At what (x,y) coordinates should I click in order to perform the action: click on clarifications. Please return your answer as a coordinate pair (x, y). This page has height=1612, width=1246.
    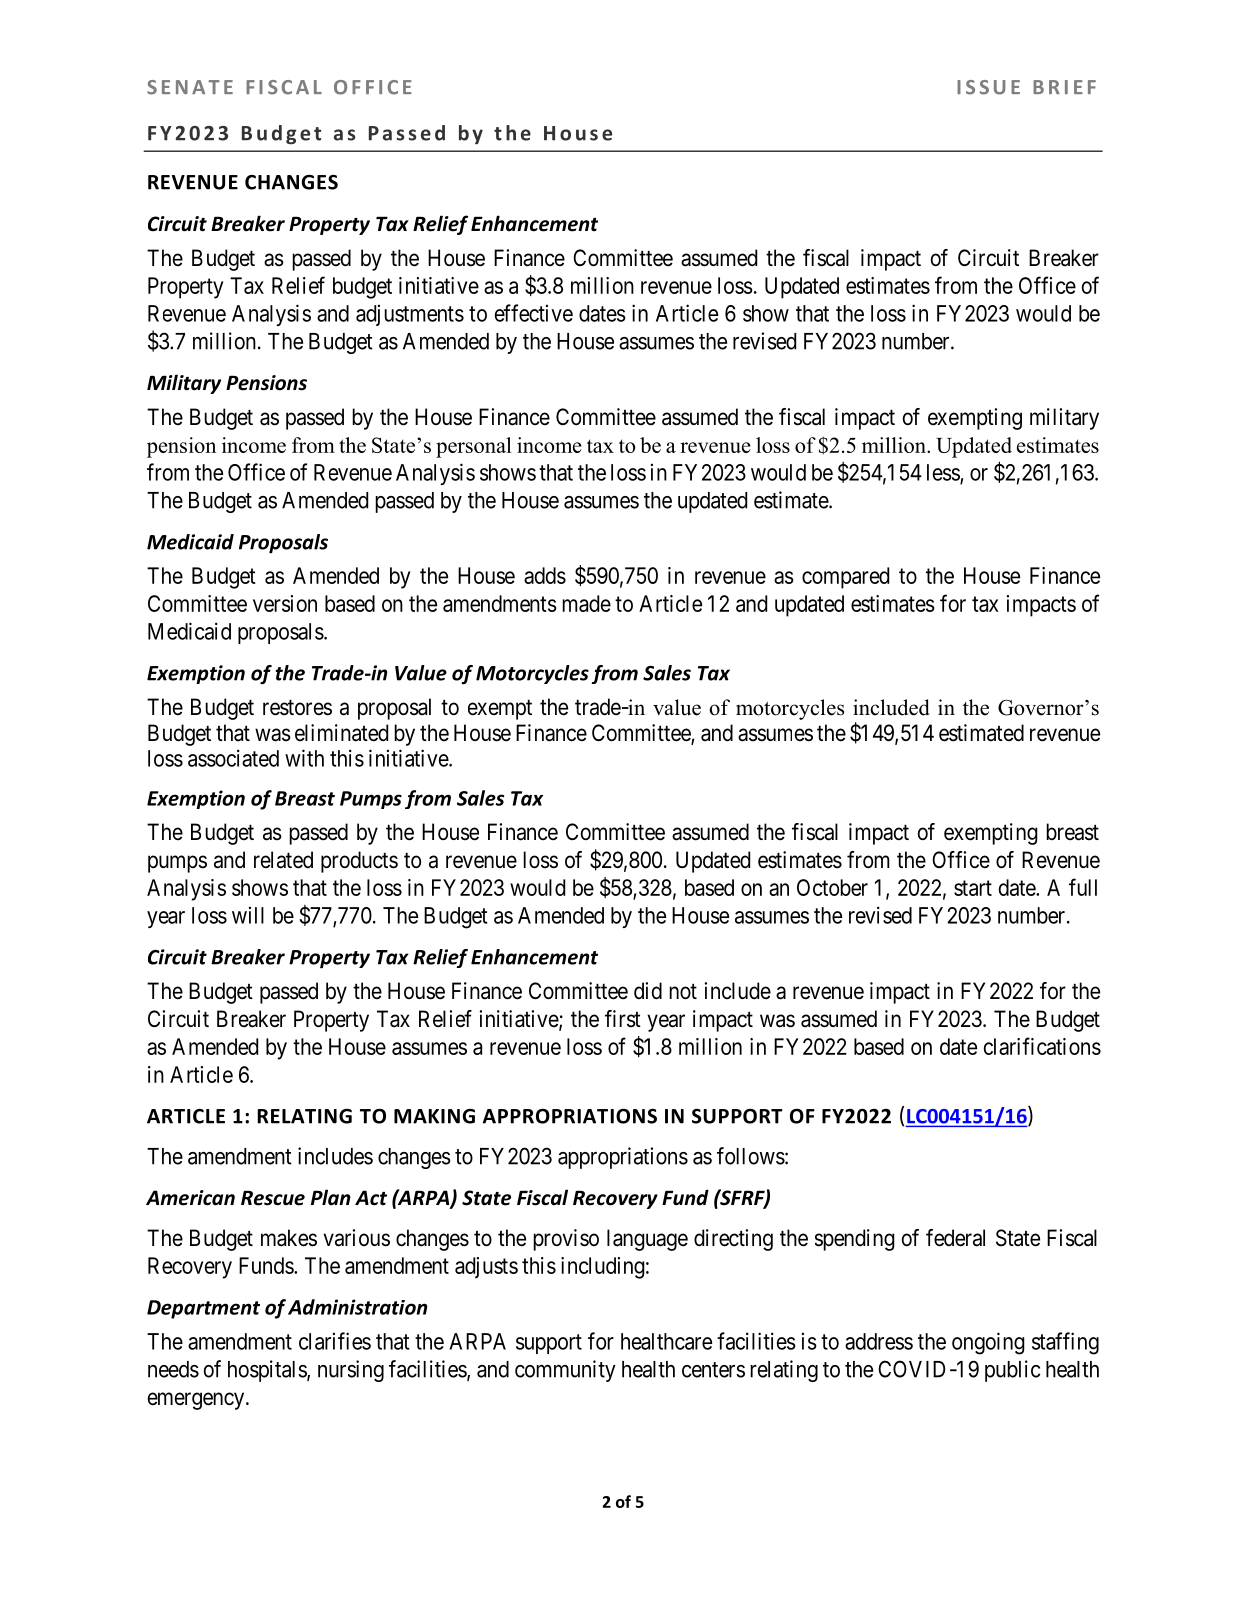
    Looking at the image, I should click on (1042, 1046).
